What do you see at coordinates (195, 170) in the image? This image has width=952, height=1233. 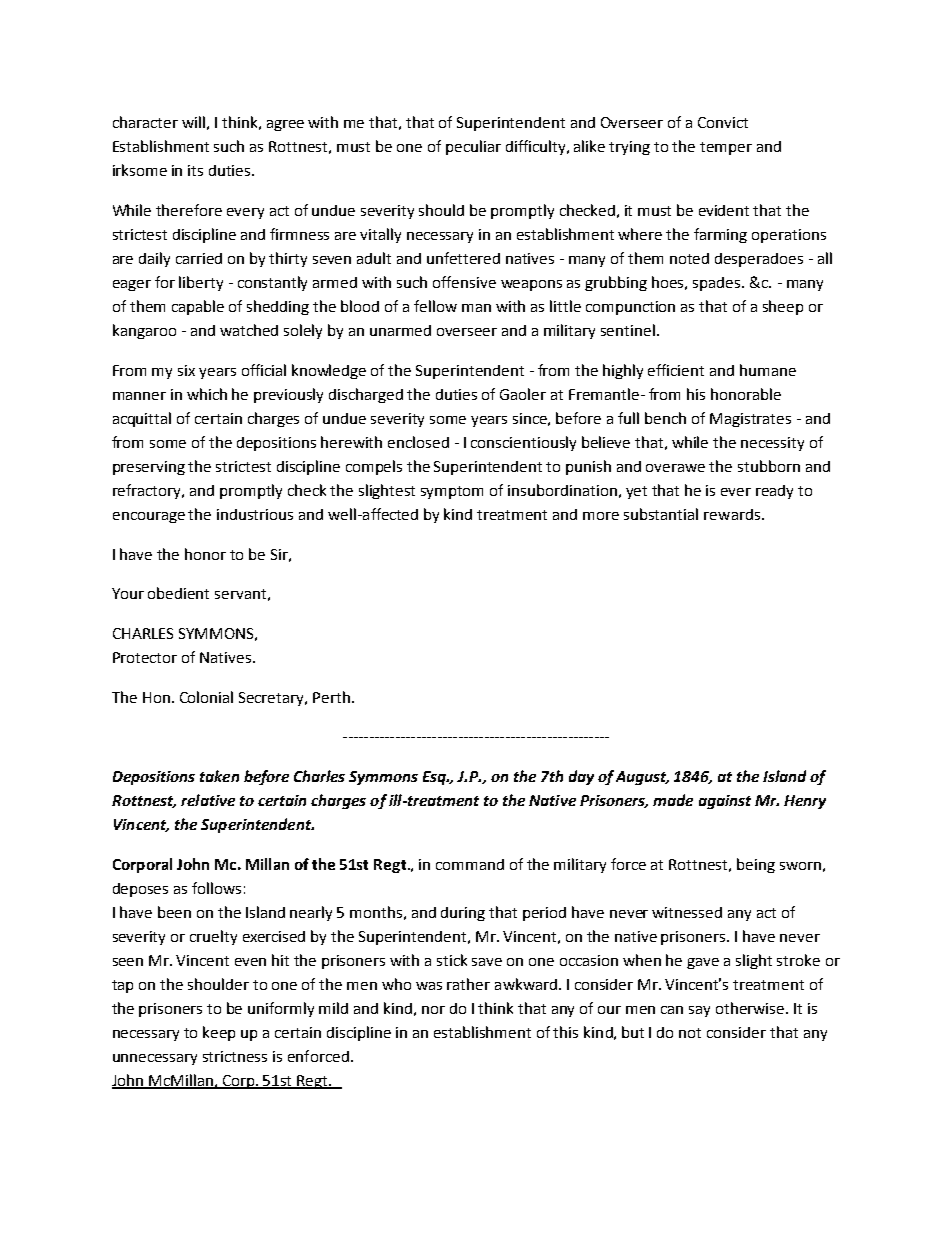 I see `its` at bounding box center [195, 170].
